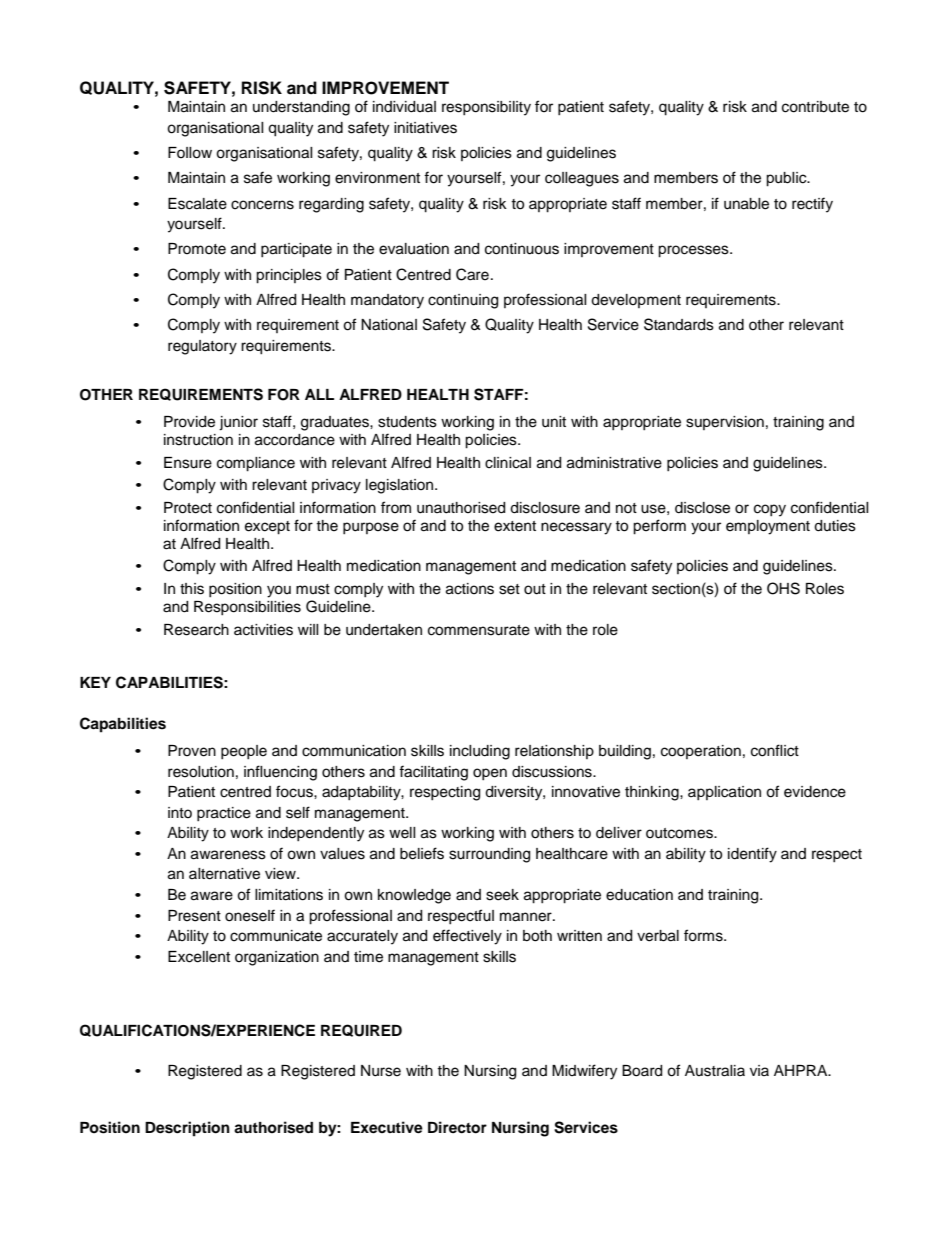 The width and height of the page is (952, 1233). I want to click on Research, so click(196, 630).
